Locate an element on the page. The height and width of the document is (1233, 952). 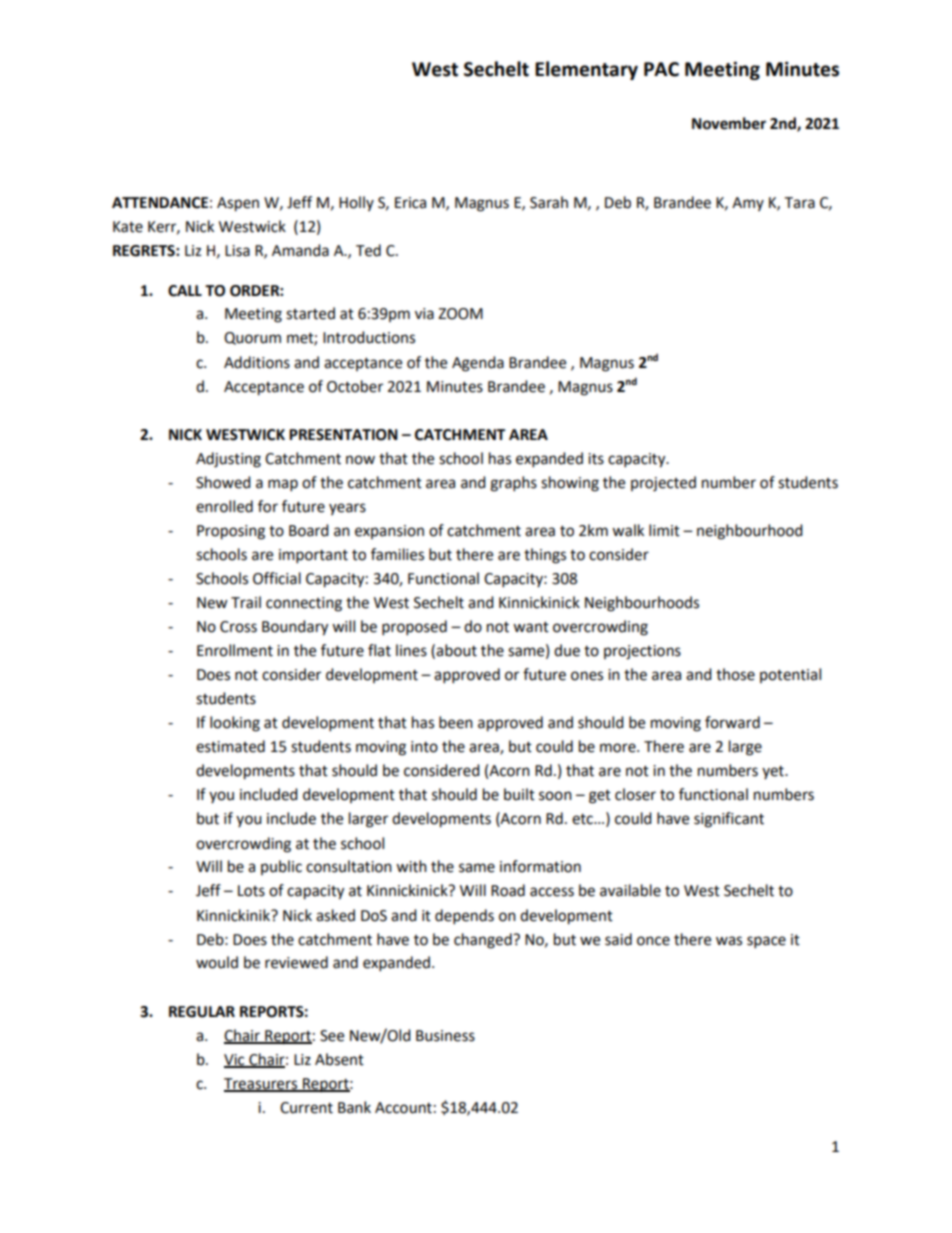
Vic is located at coordinates (235, 1060).
